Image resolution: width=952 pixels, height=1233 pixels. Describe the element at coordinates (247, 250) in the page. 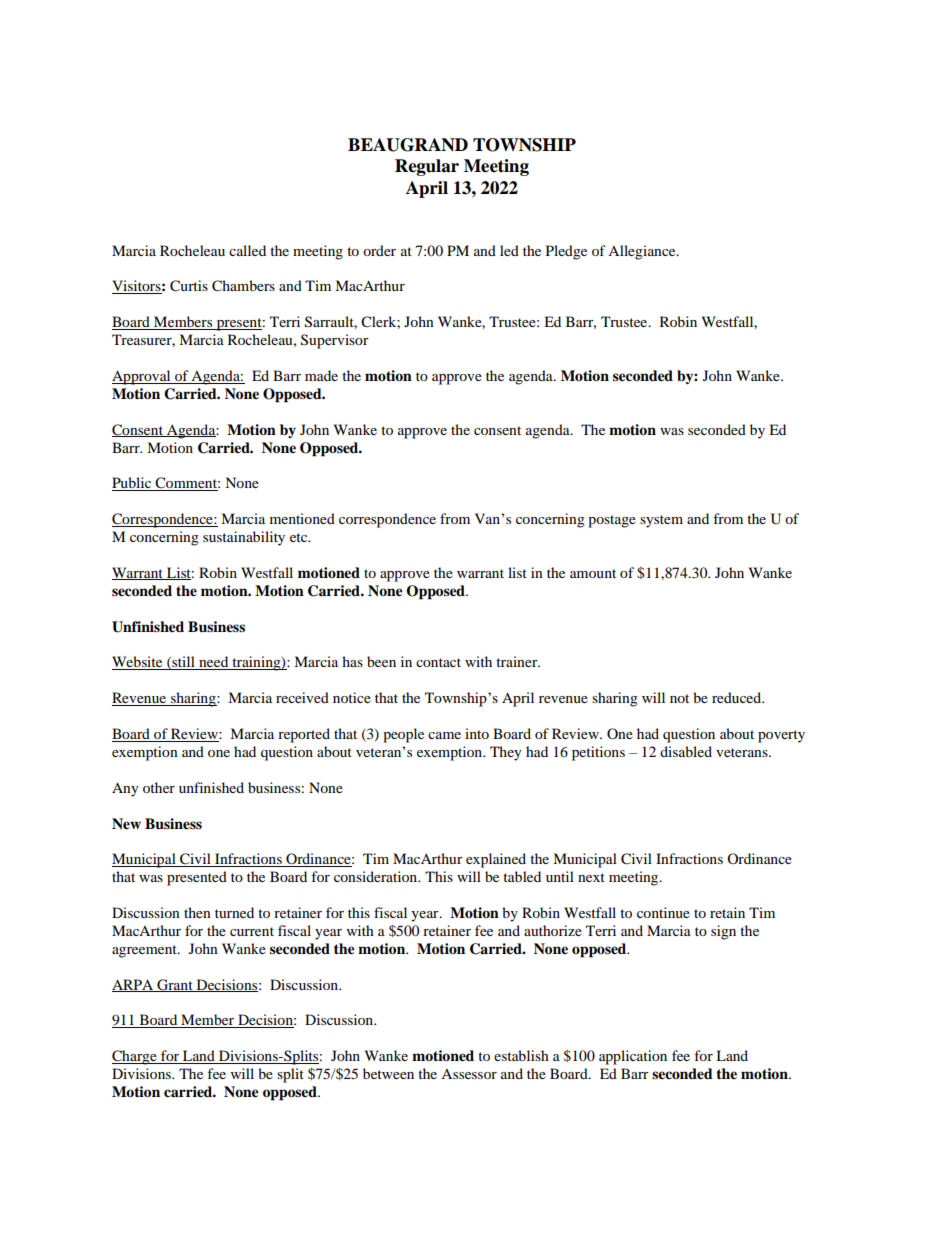

I see `called` at that location.
